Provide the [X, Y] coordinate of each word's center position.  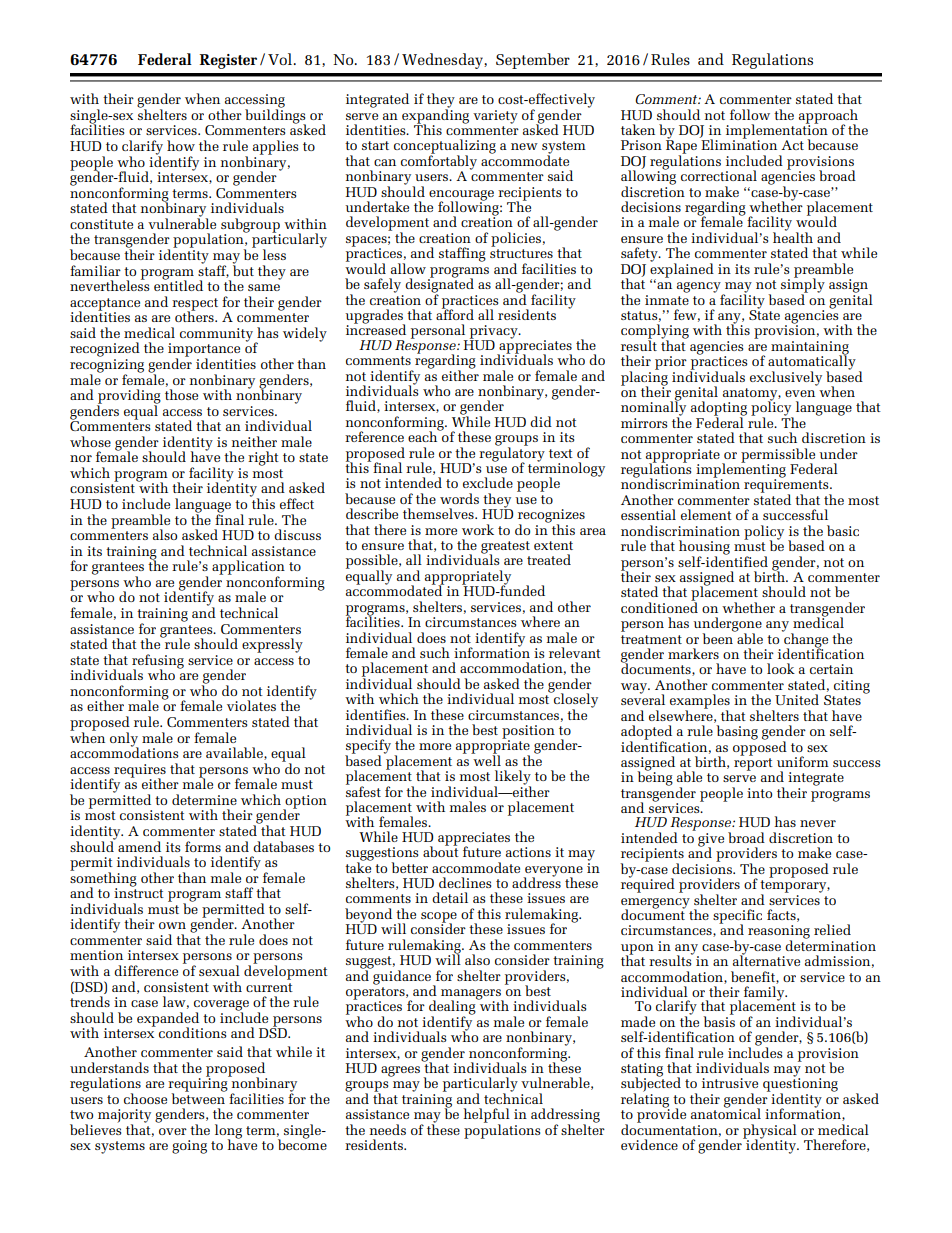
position [528, 733]
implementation [777, 131]
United [797, 699]
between [198, 1097]
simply [803, 285]
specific [737, 917]
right [263, 458]
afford [455, 313]
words [459, 498]
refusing [158, 662]
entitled [178, 284]
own [172, 925]
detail [450, 897]
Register [228, 61]
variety [495, 117]
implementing [741, 470]
